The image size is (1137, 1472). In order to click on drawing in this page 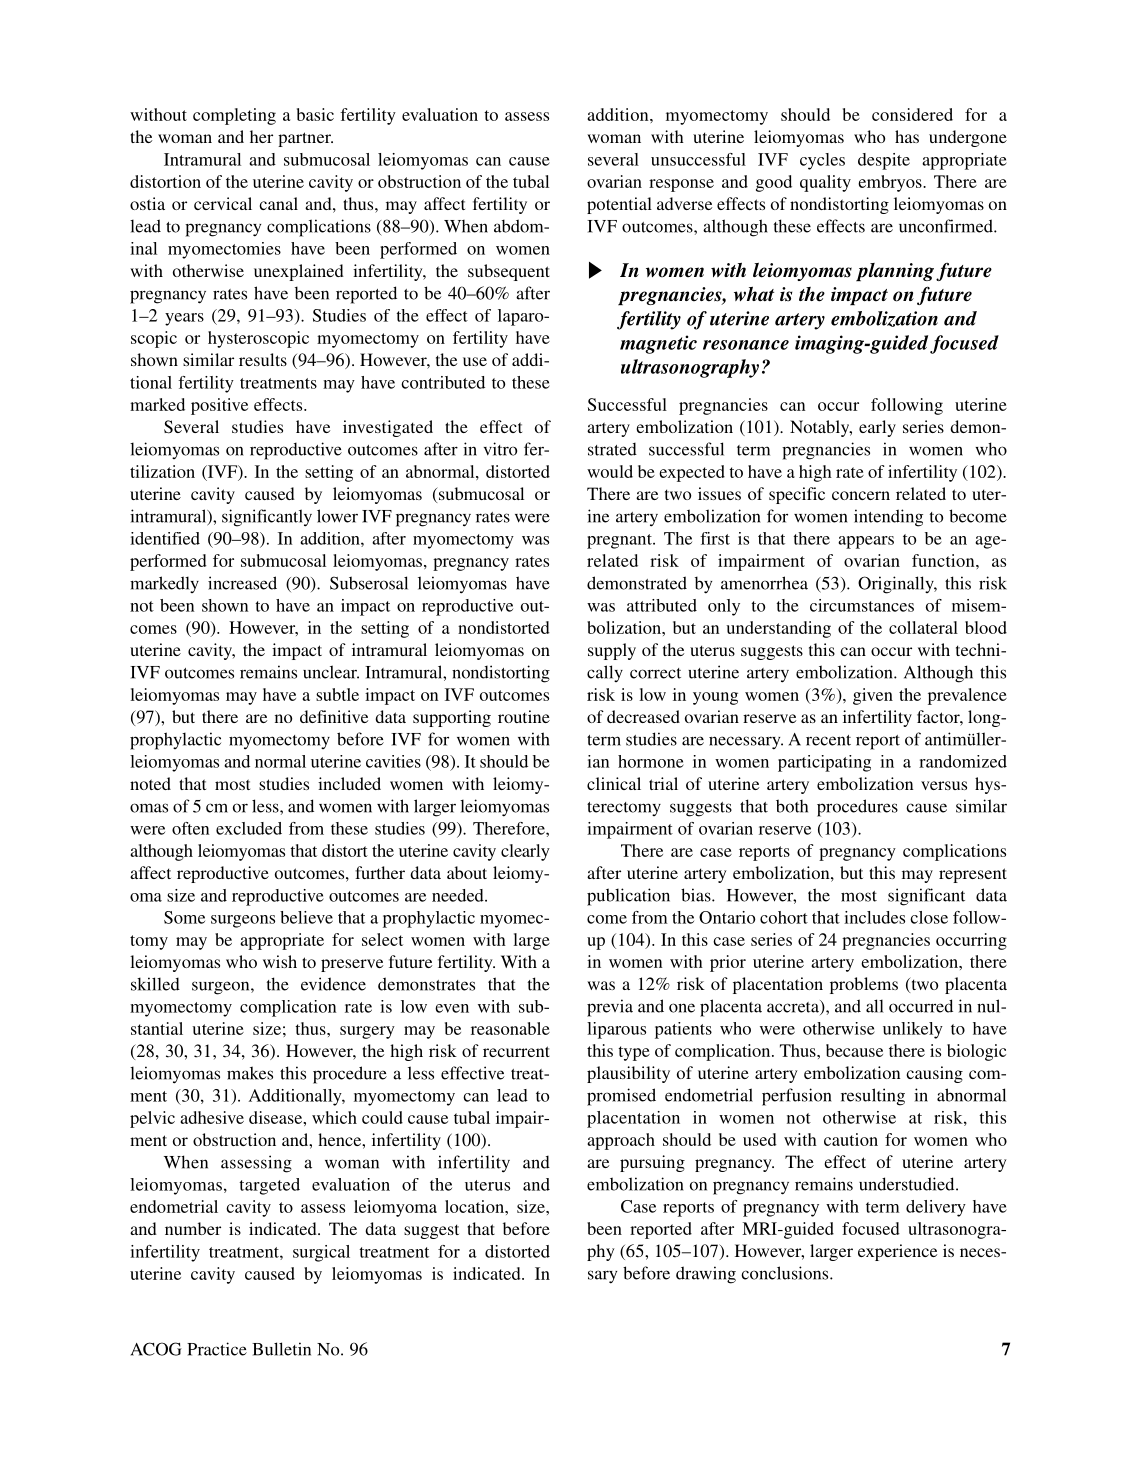, I will do `click(706, 1275)`.
